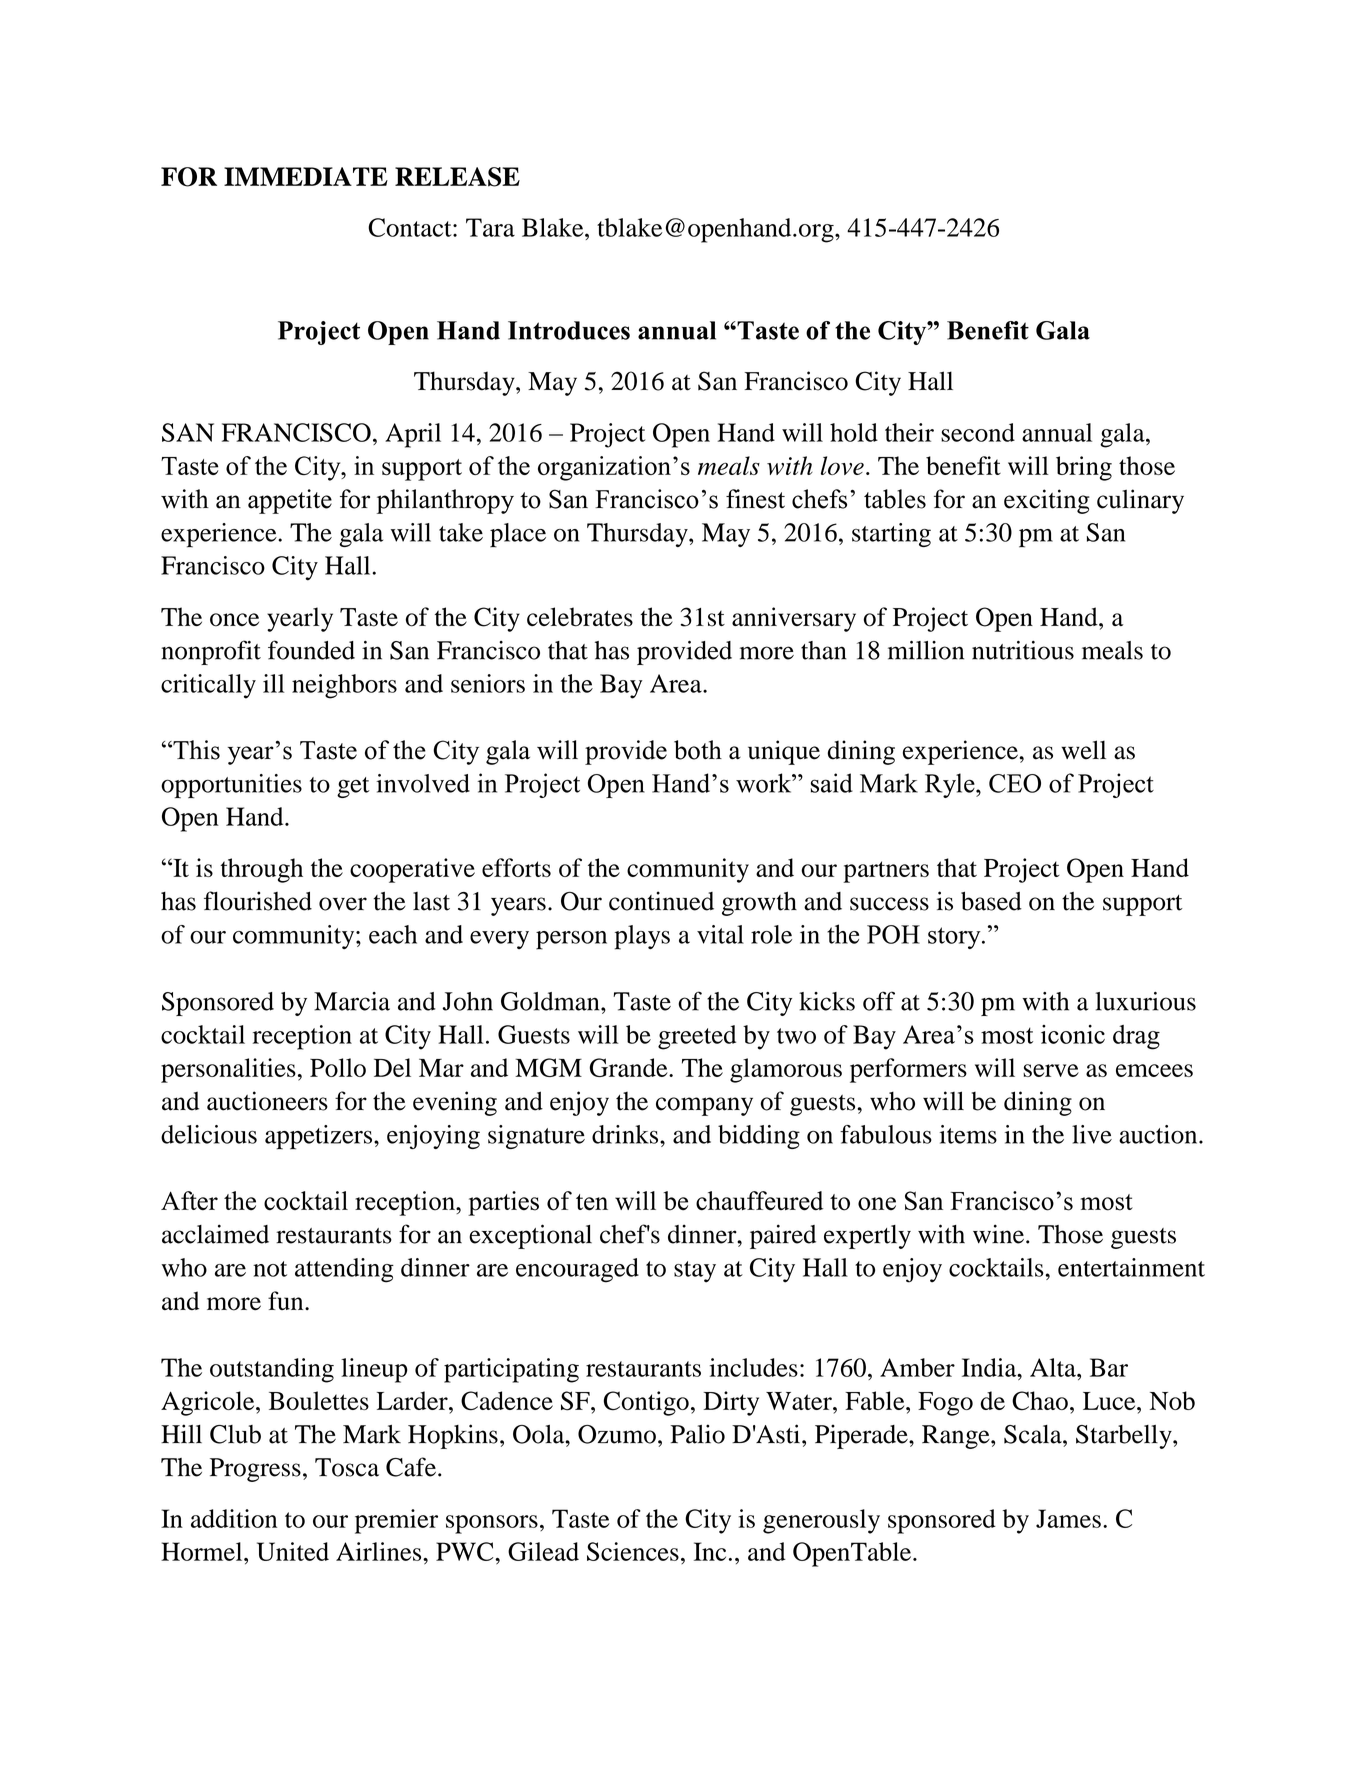 This screenshot has width=1368, height=1771. I want to click on through, so click(261, 870).
